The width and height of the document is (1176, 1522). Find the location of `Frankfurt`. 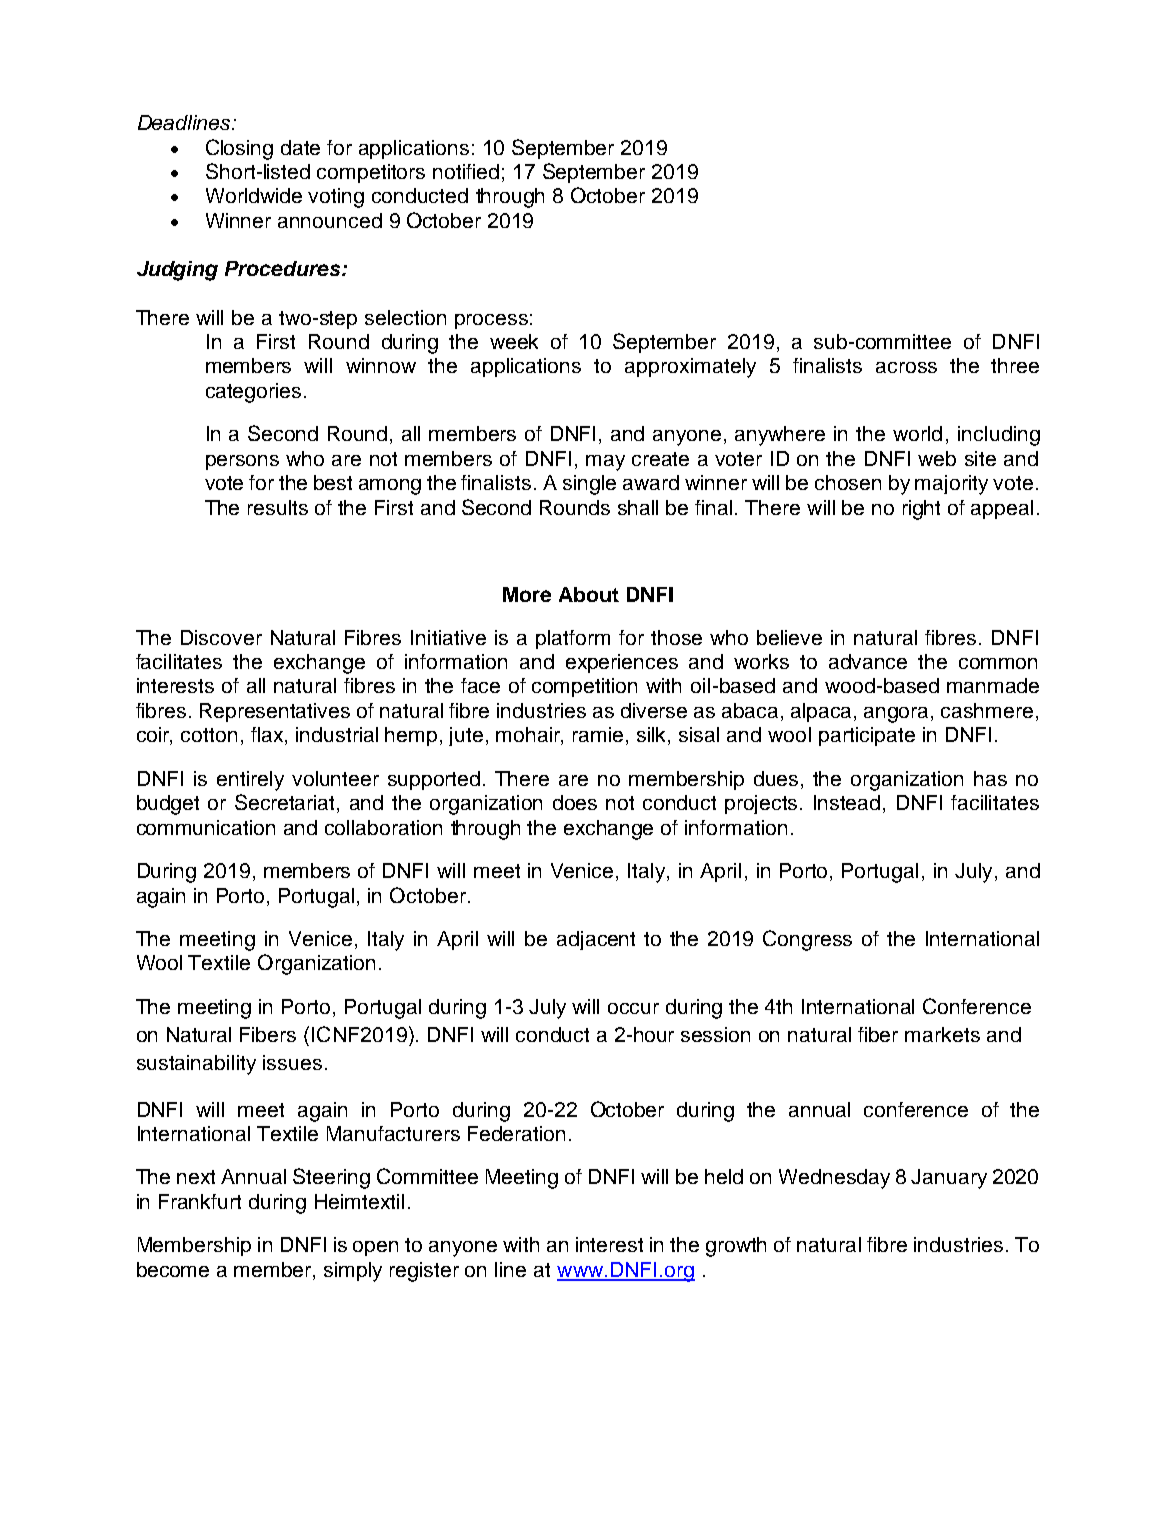

Frankfurt is located at coordinates (200, 1201).
